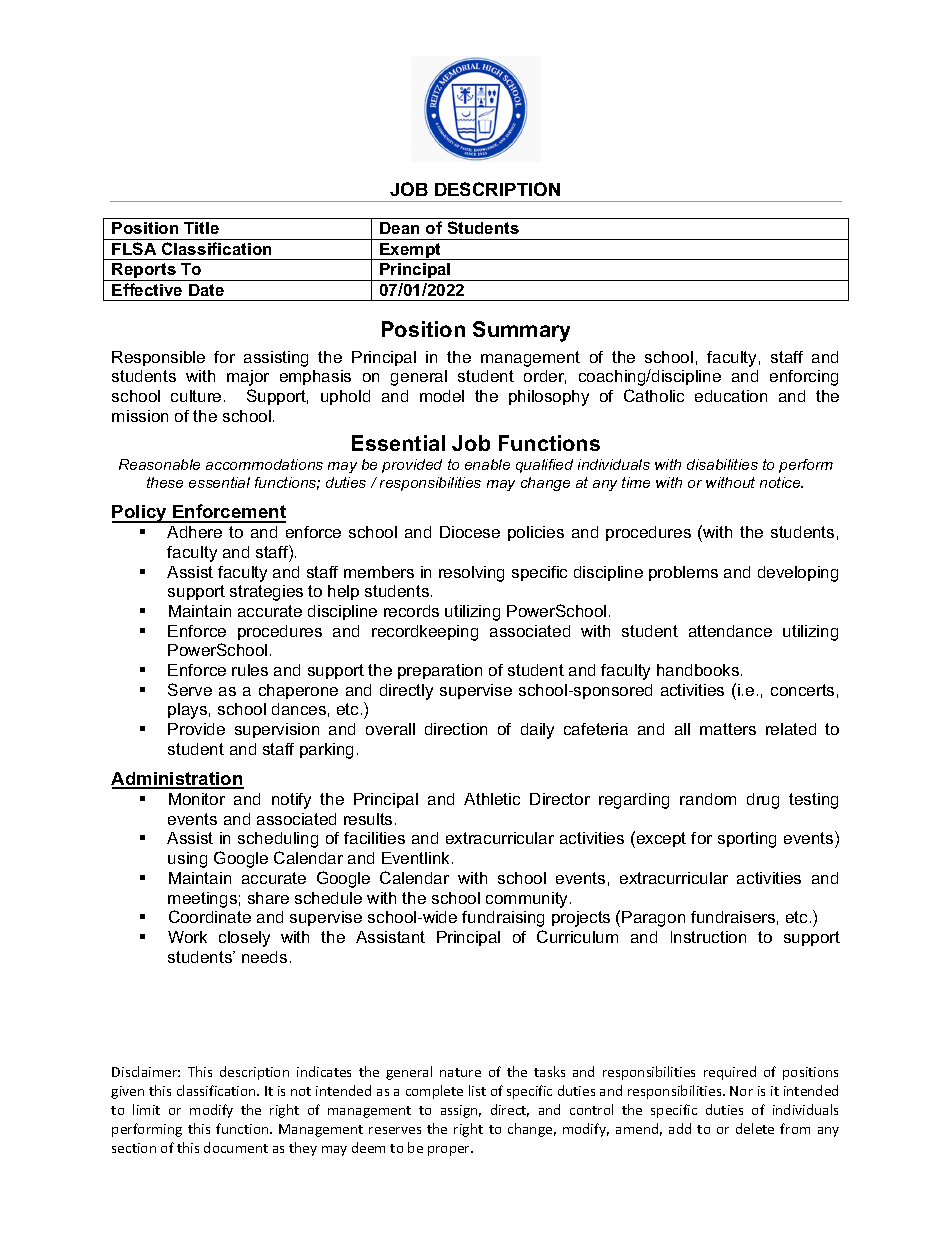  What do you see at coordinates (731, 396) in the image?
I see `education` at bounding box center [731, 396].
